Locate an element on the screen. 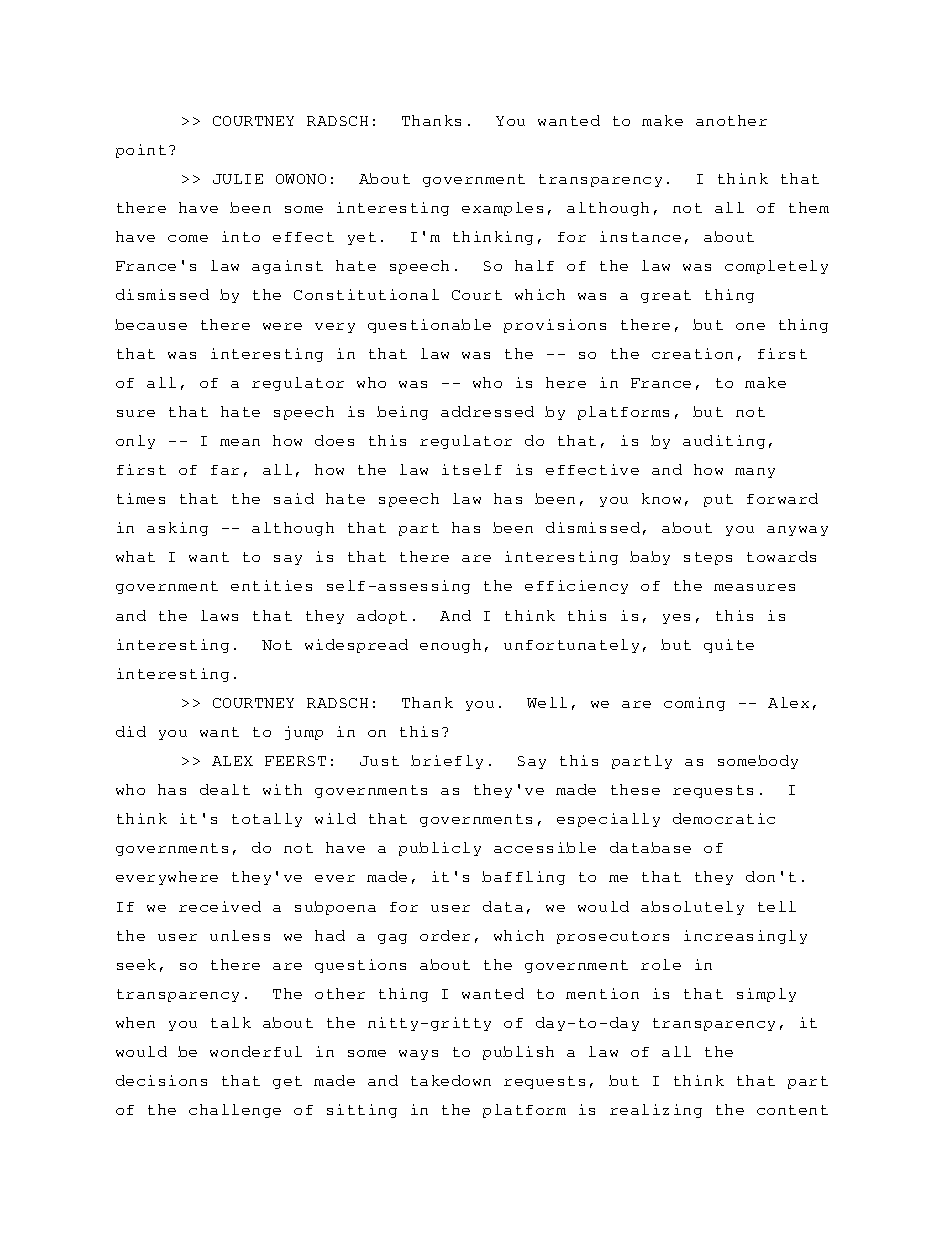  examples is located at coordinates (502, 209).
